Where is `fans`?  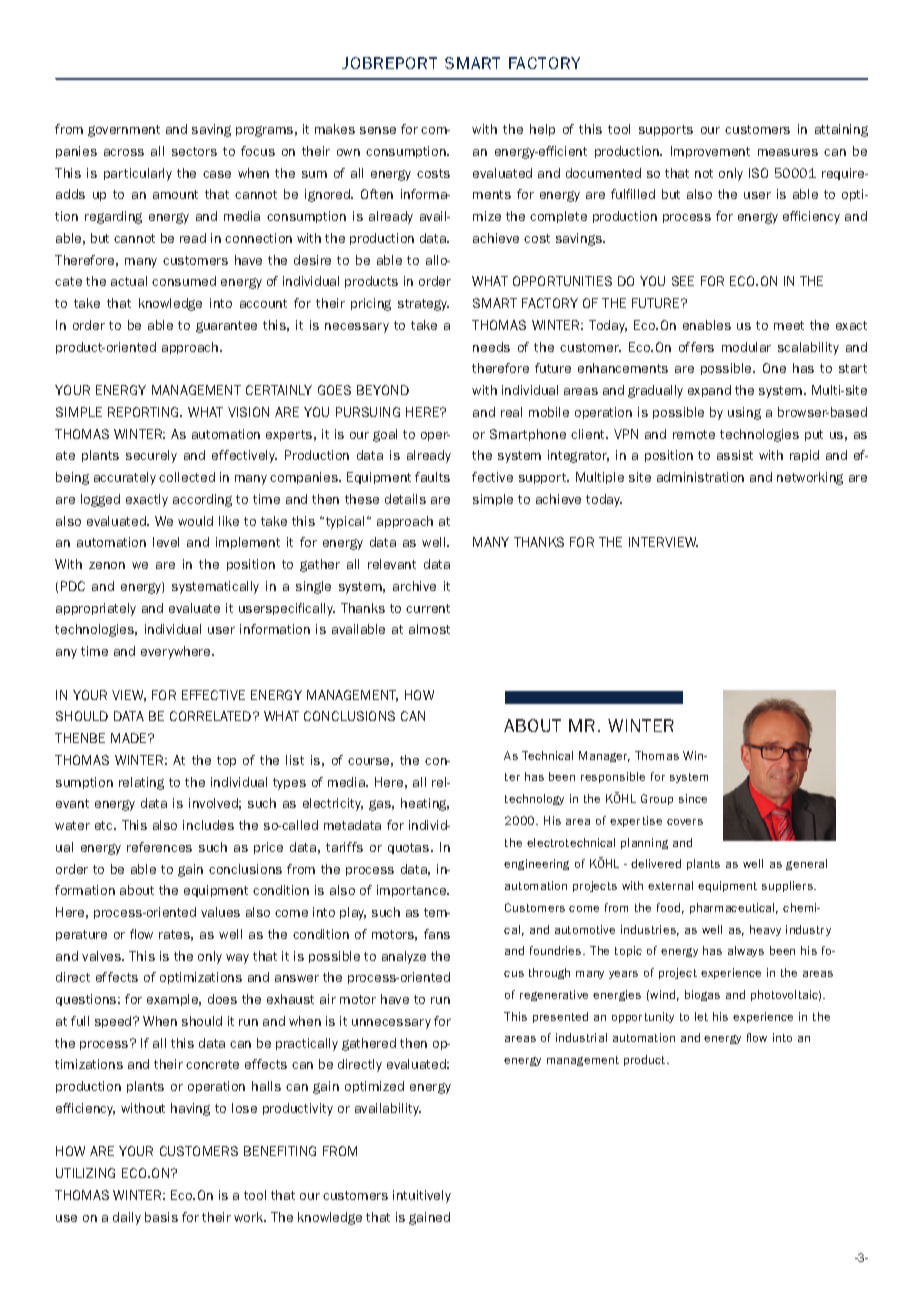
fans is located at coordinates (437, 934).
